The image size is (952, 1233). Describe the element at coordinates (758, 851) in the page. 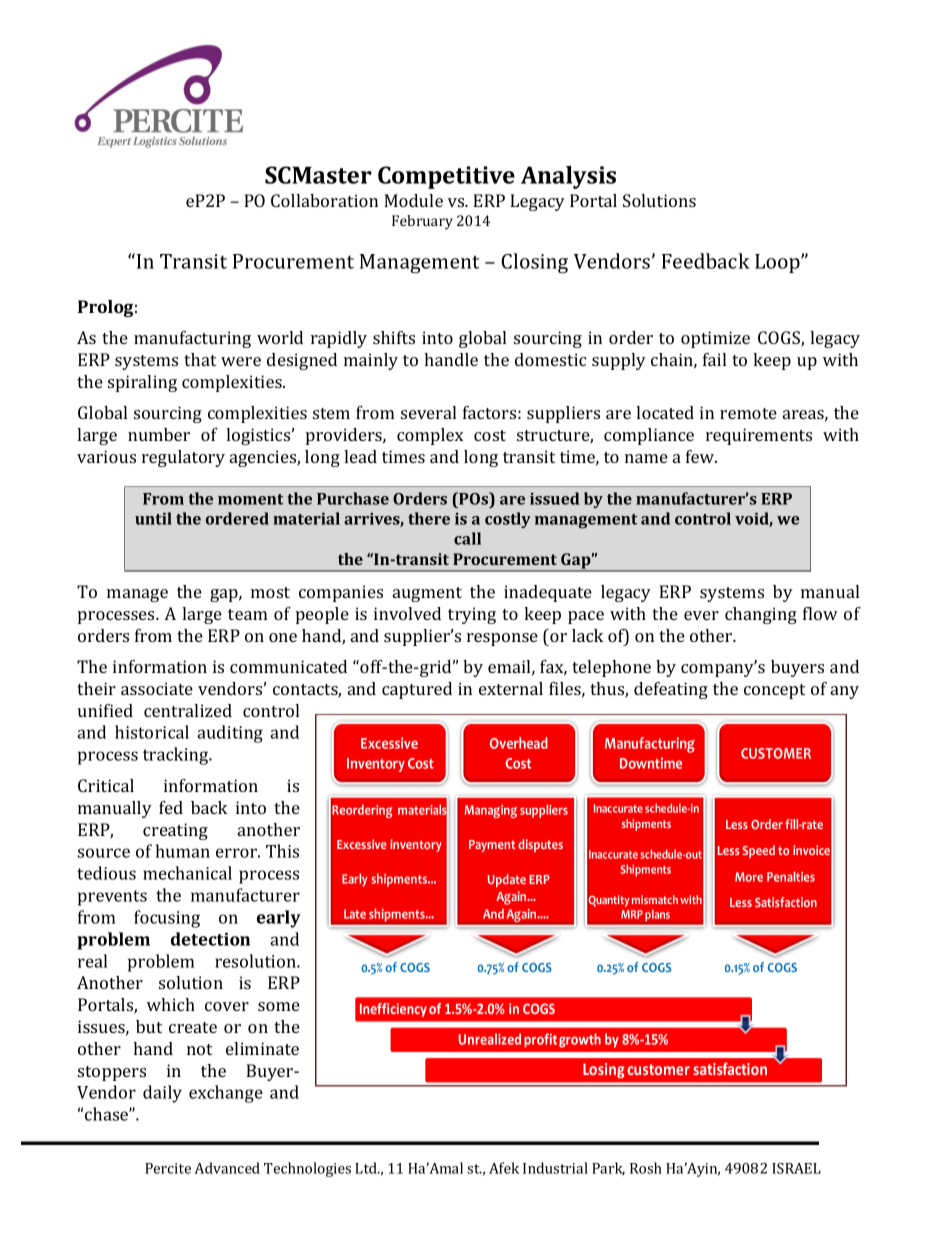

I see `Speed` at that location.
